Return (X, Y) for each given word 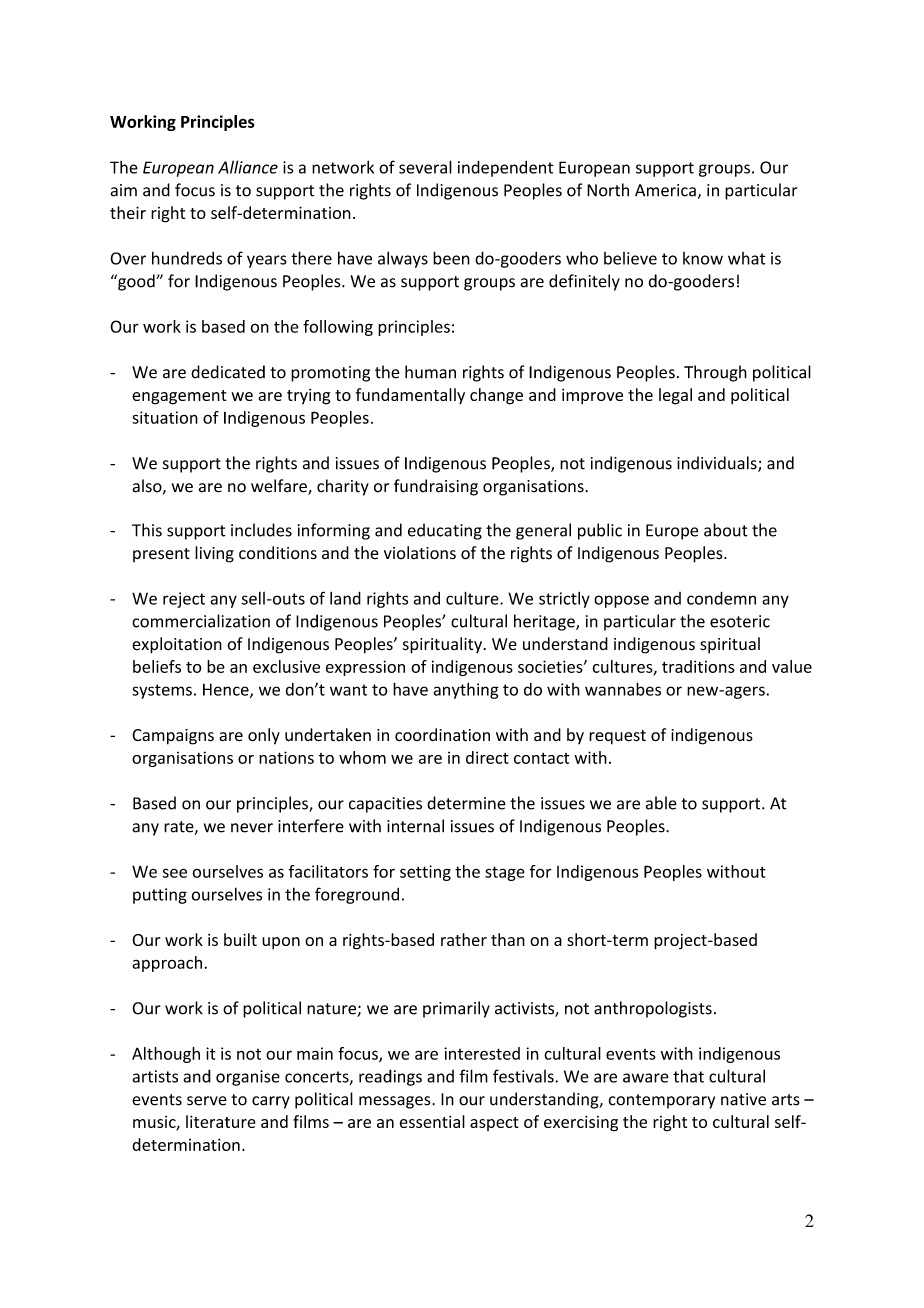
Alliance (248, 167)
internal (415, 826)
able (661, 803)
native (743, 1099)
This (147, 530)
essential (432, 1121)
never (252, 828)
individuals (718, 464)
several (425, 167)
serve (207, 1101)
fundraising (436, 487)
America (665, 190)
